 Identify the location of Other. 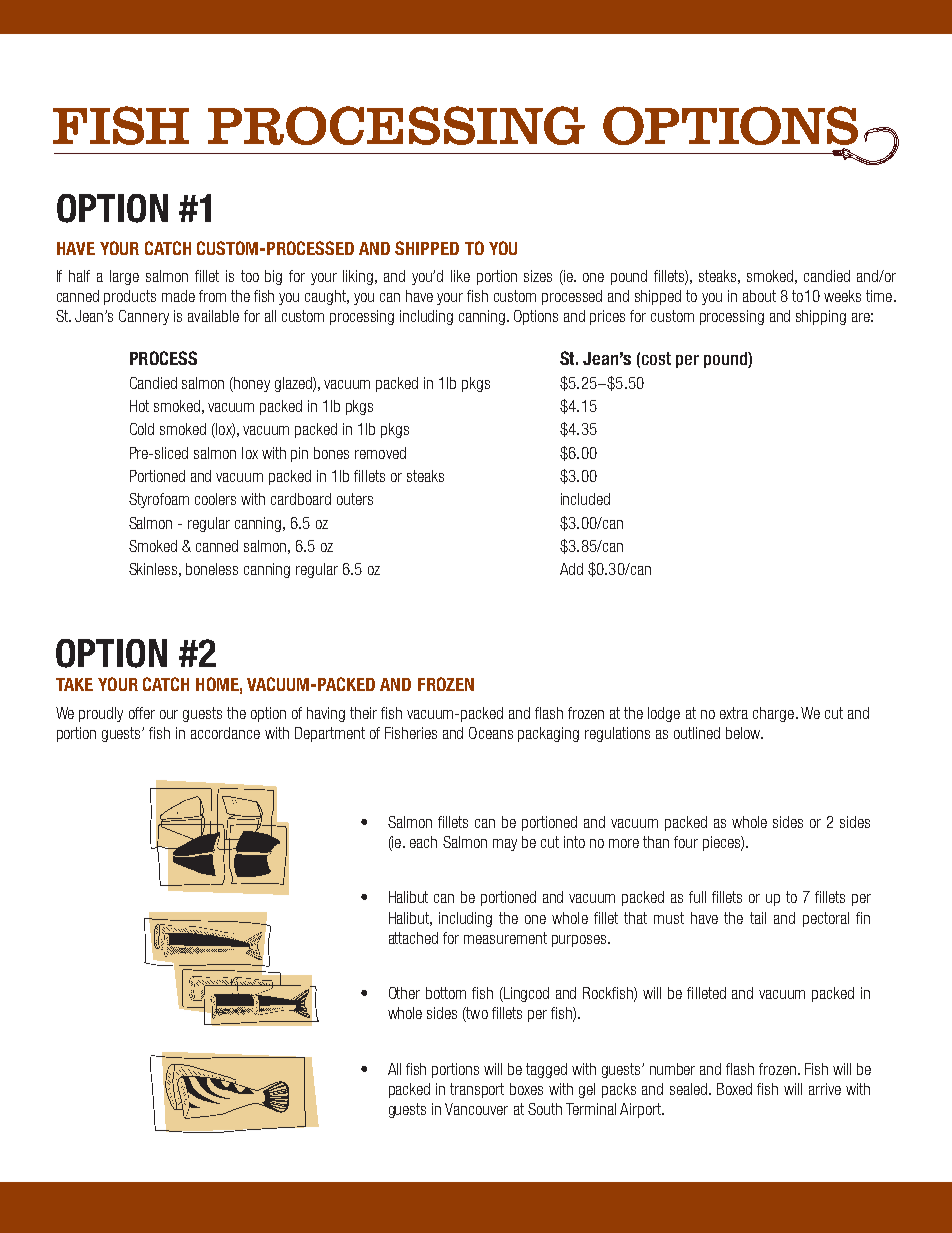
(404, 993).
